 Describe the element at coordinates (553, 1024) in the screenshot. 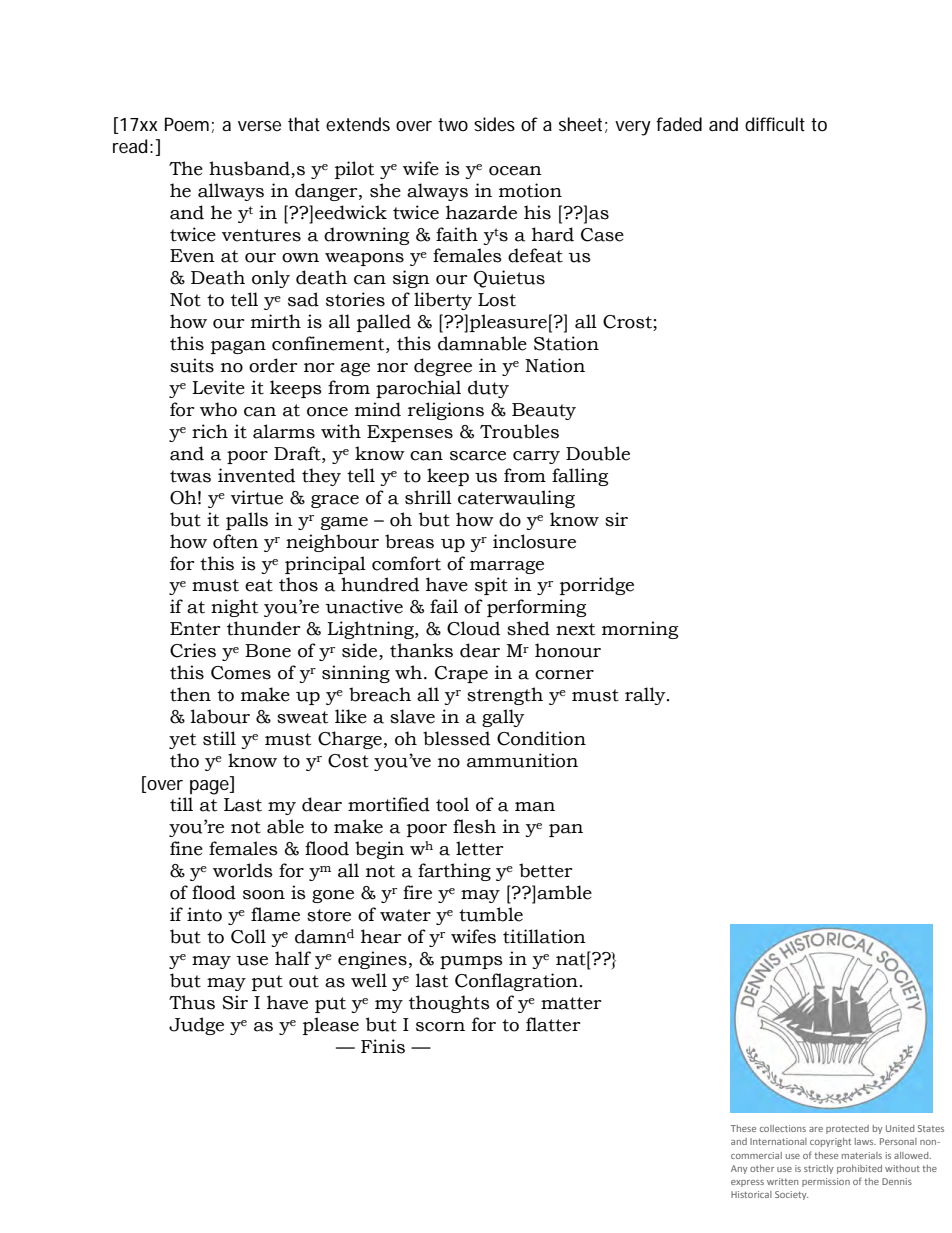

I see `flatter` at that location.
